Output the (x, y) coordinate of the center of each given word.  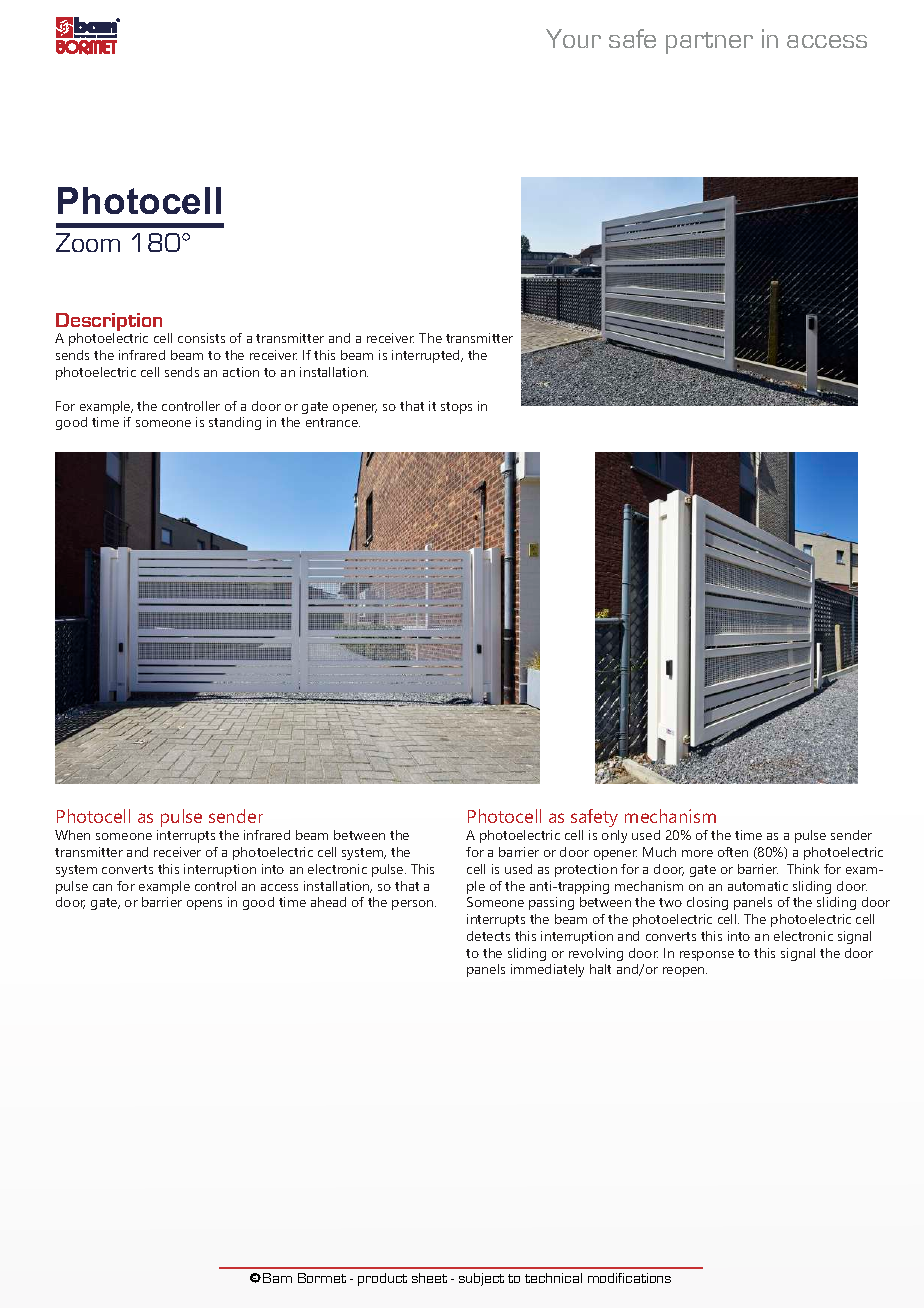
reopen (685, 972)
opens (204, 905)
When (72, 835)
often (733, 852)
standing (235, 423)
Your (573, 38)
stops (456, 408)
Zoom (88, 242)
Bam (277, 1278)
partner (709, 43)
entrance (333, 422)
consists (201, 338)
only (614, 836)
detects (488, 936)
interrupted (427, 356)
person (414, 905)
